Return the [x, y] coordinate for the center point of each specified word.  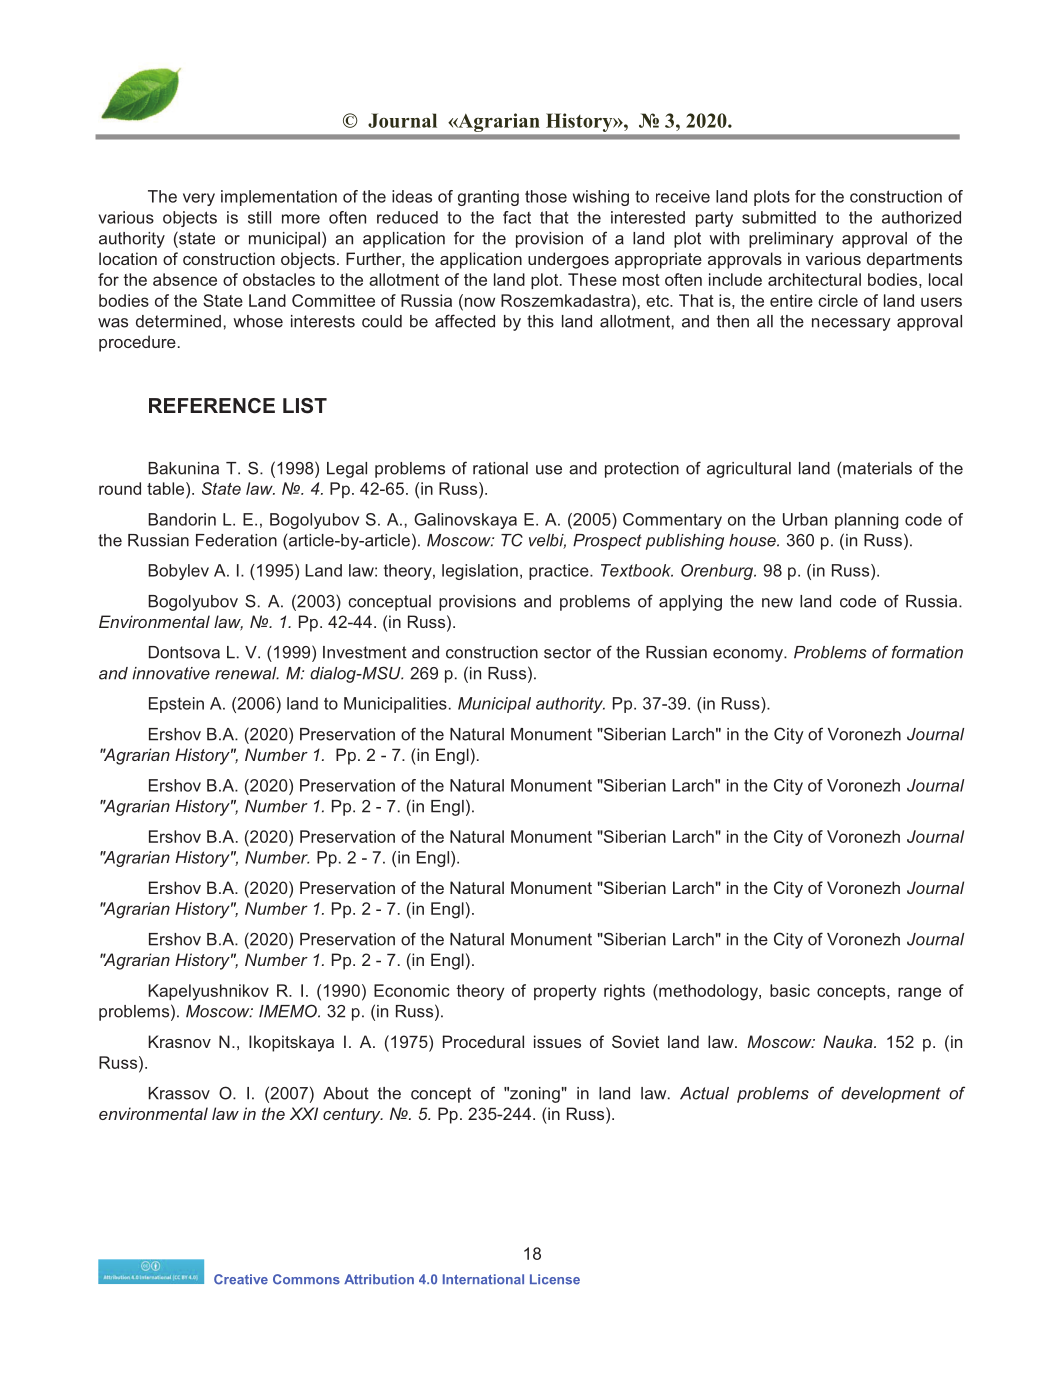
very [199, 199]
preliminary [791, 240]
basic [790, 990]
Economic [411, 990]
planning [866, 521]
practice [560, 572]
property [565, 993]
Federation [236, 540]
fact [517, 217]
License [555, 1279]
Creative [241, 1279]
